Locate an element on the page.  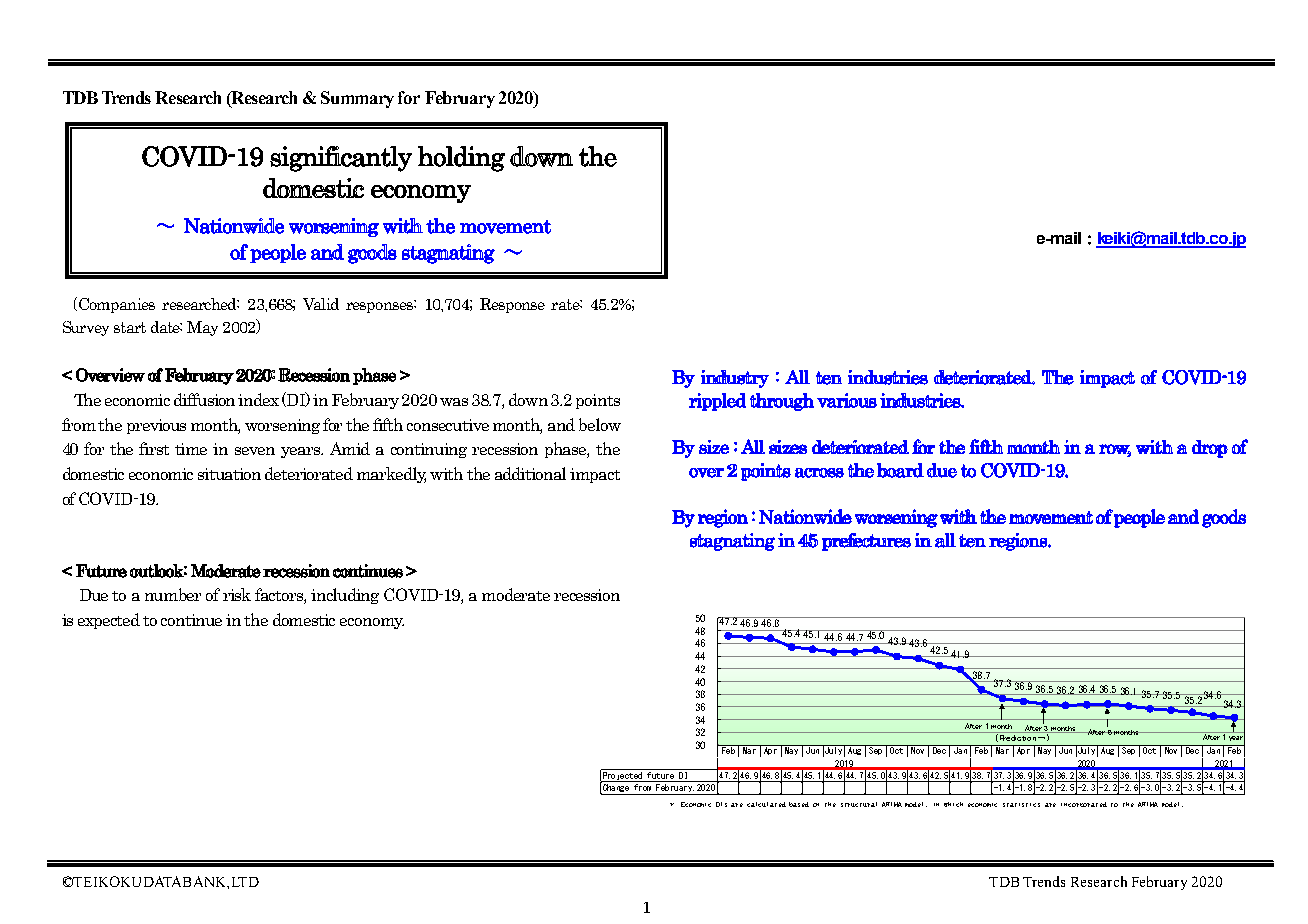
below is located at coordinates (600, 424).
